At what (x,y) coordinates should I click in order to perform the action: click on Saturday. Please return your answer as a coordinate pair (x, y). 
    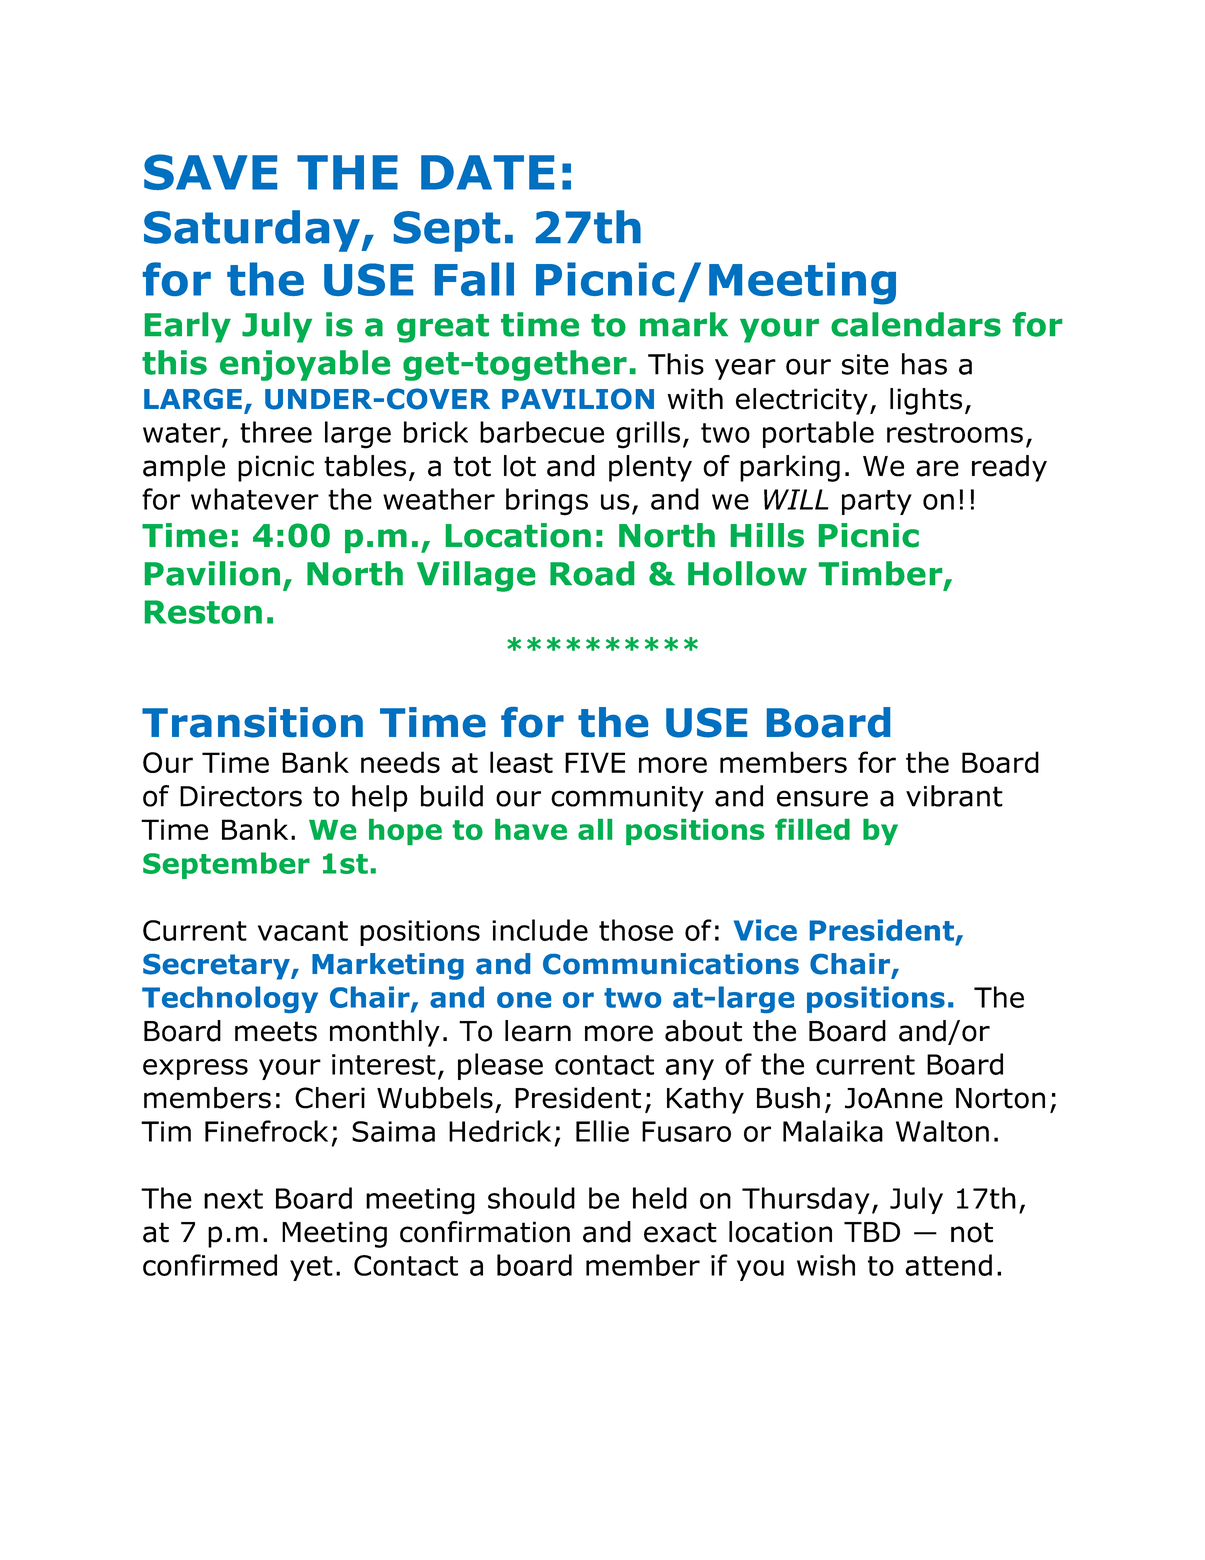
    Looking at the image, I should click on (253, 231).
